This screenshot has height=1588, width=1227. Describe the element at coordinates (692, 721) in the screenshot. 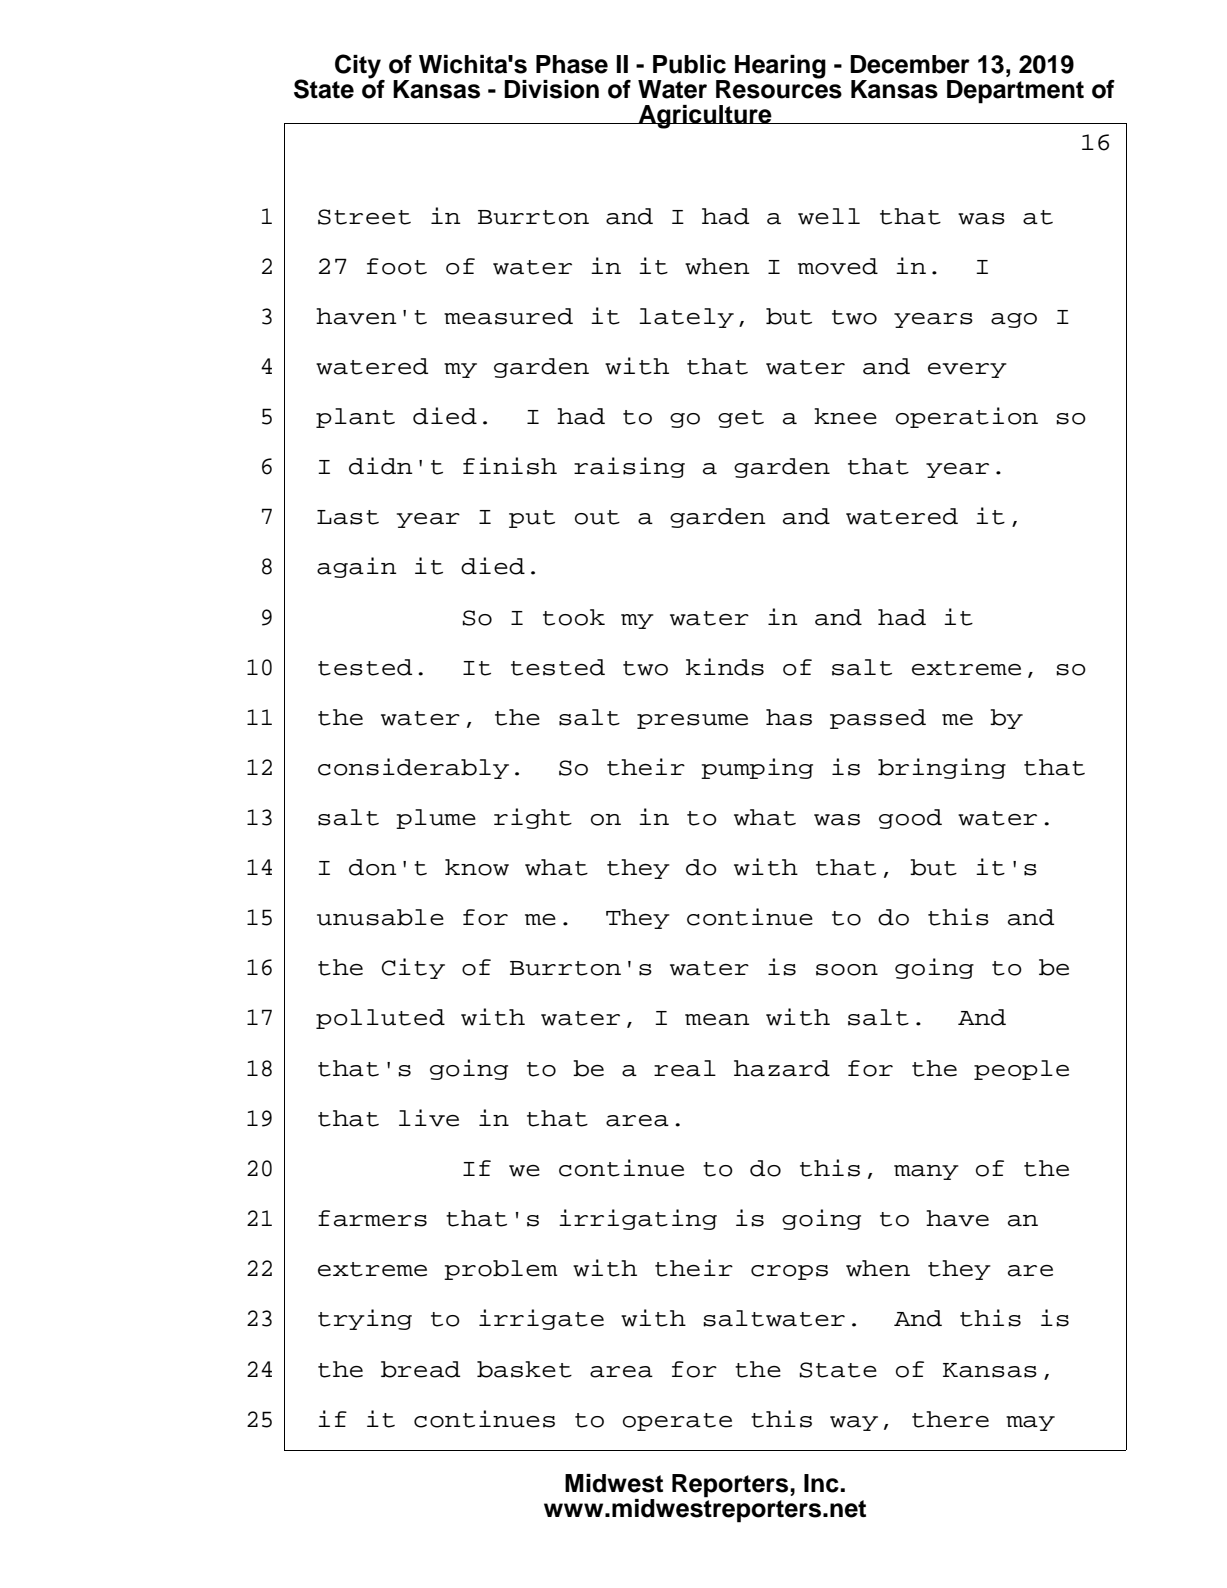

I see `presume` at that location.
